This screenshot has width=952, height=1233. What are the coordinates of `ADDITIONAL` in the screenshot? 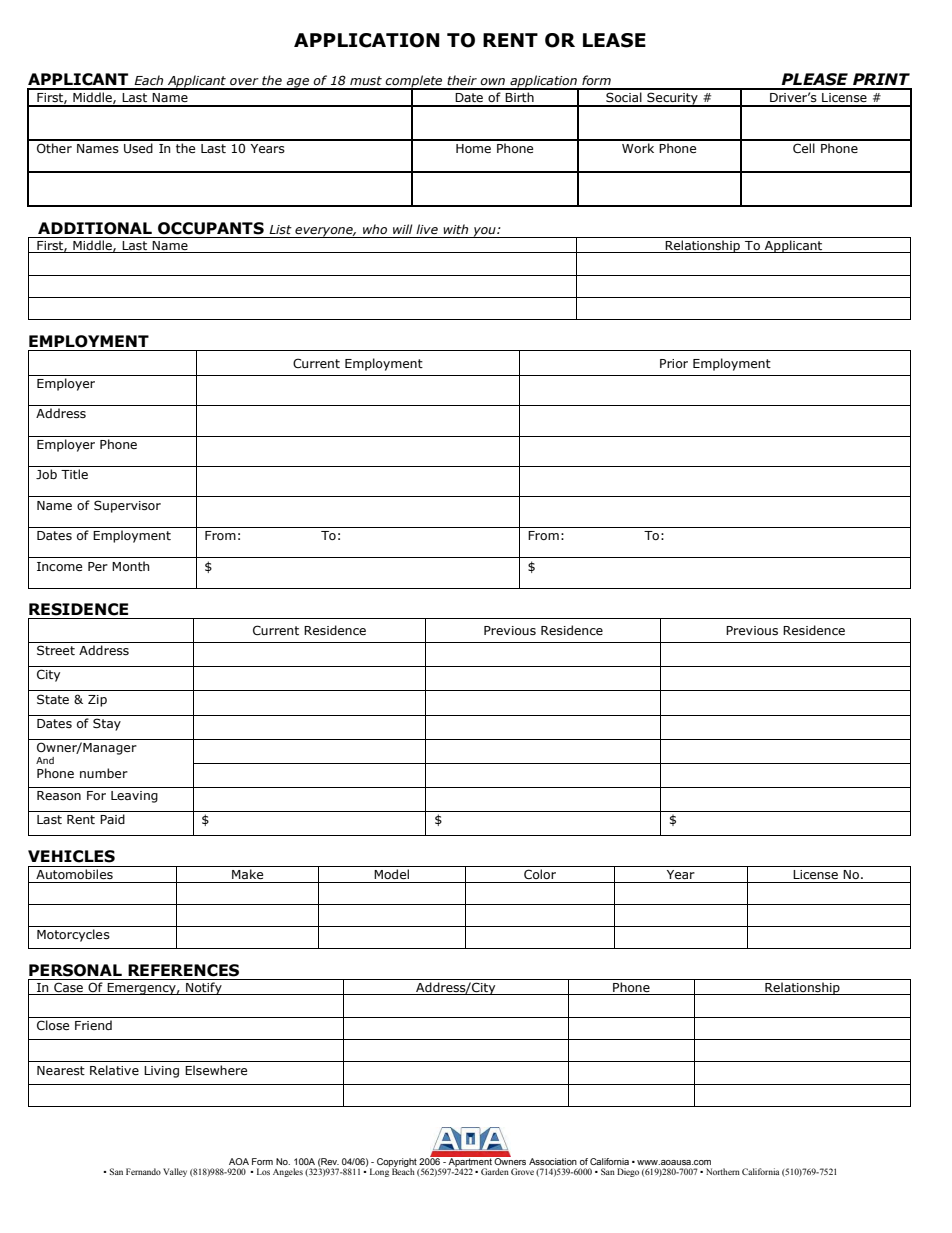 It's located at (95, 228).
